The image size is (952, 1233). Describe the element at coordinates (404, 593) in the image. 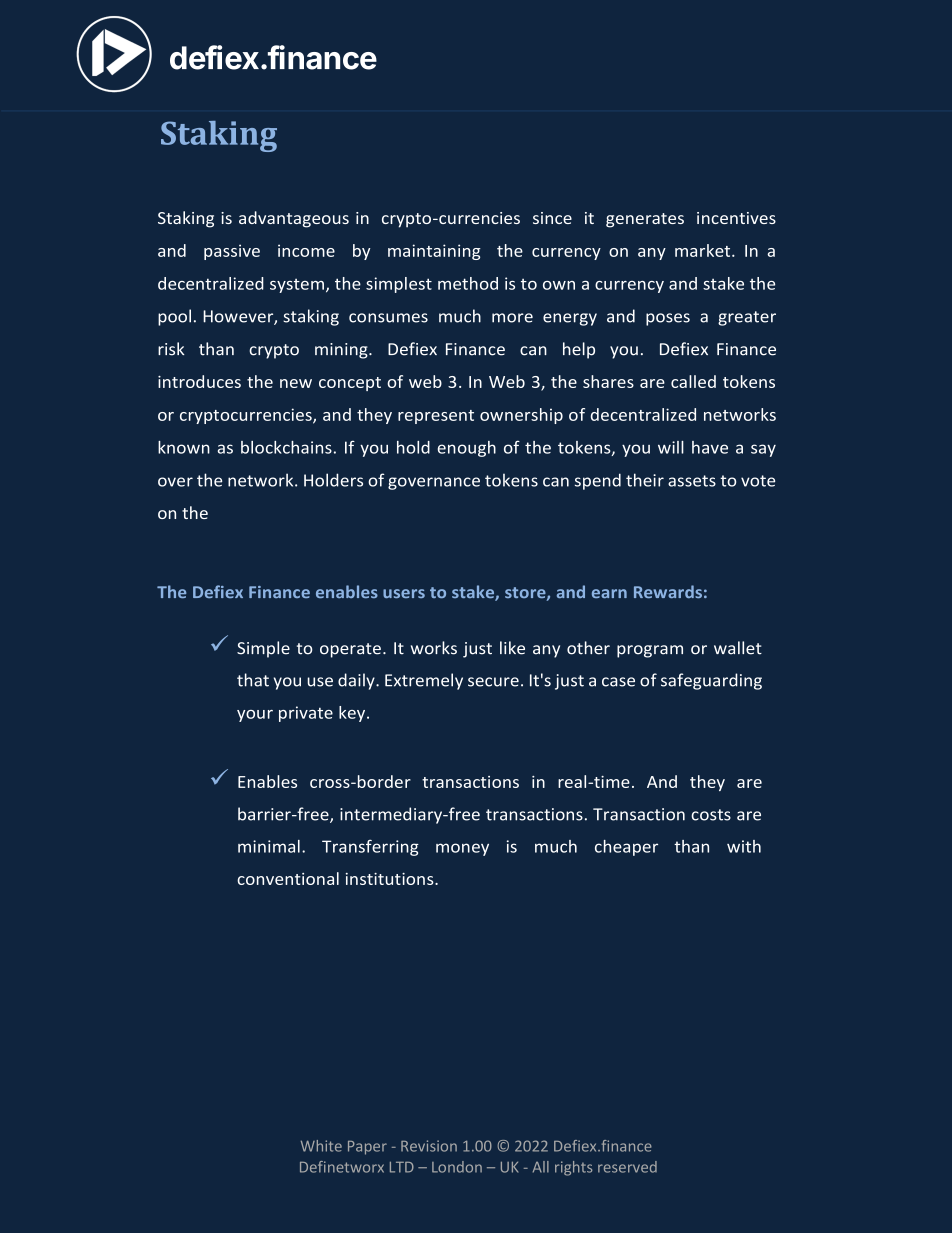

I see `users` at that location.
